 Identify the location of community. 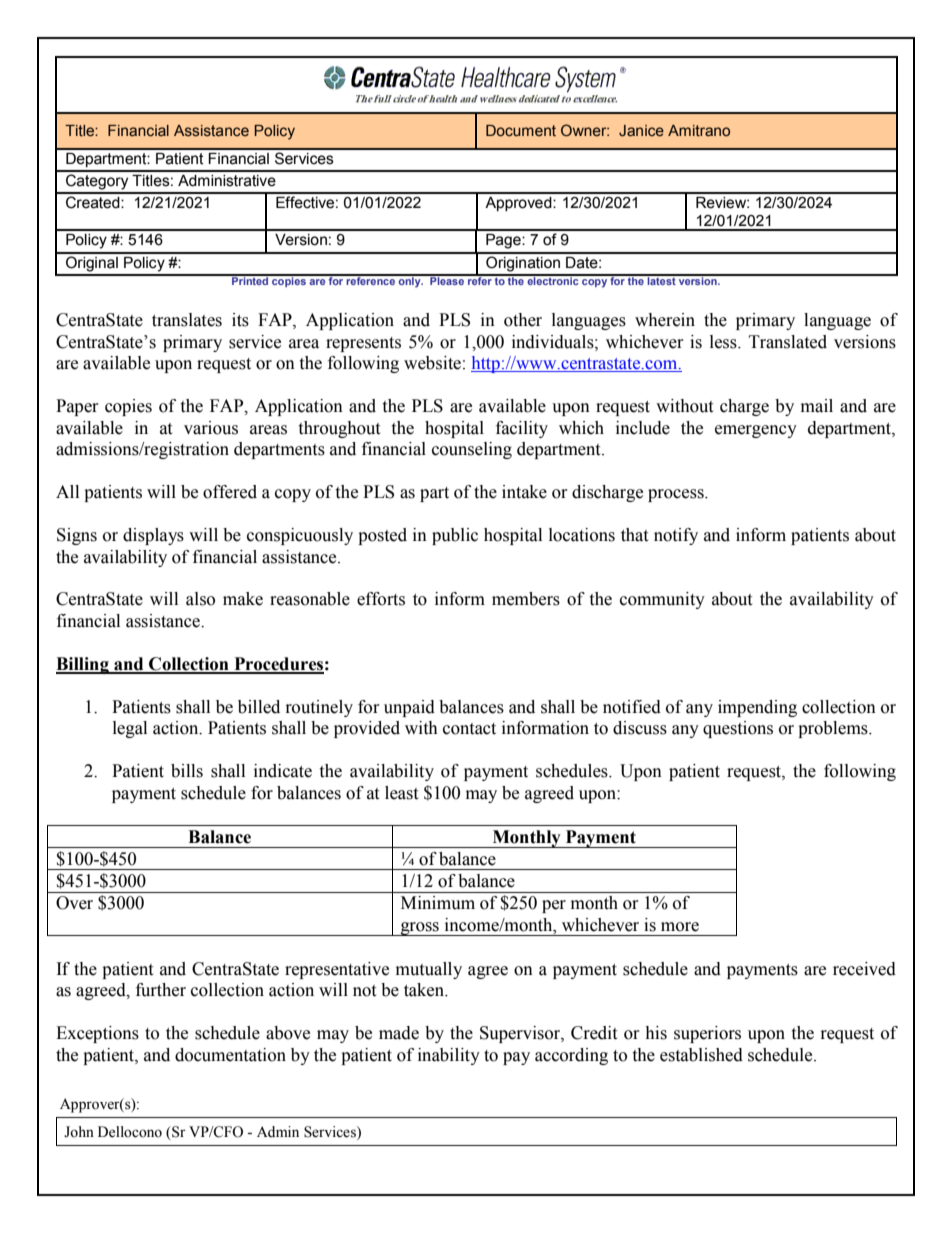
(662, 600).
